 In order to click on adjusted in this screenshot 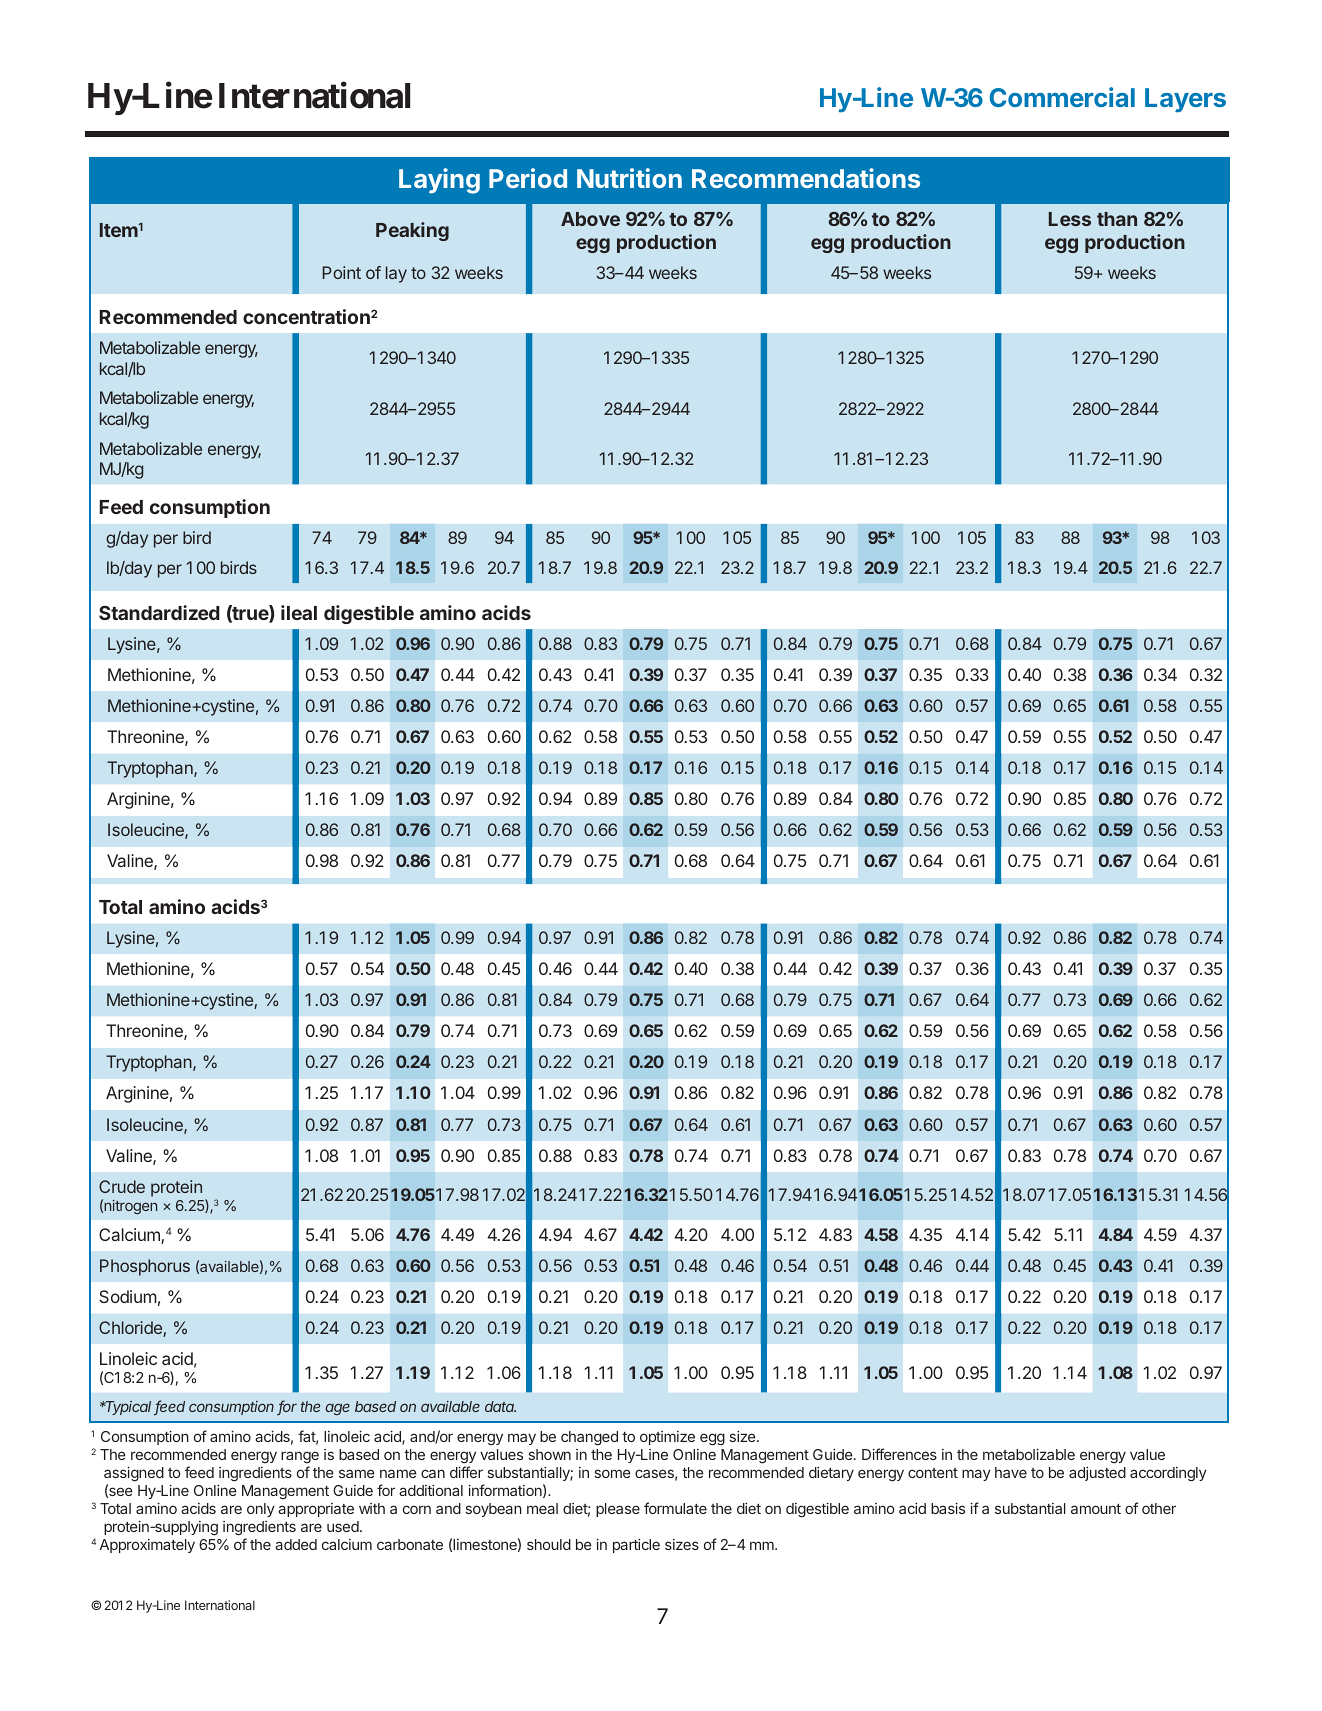, I will do `click(1097, 1474)`.
